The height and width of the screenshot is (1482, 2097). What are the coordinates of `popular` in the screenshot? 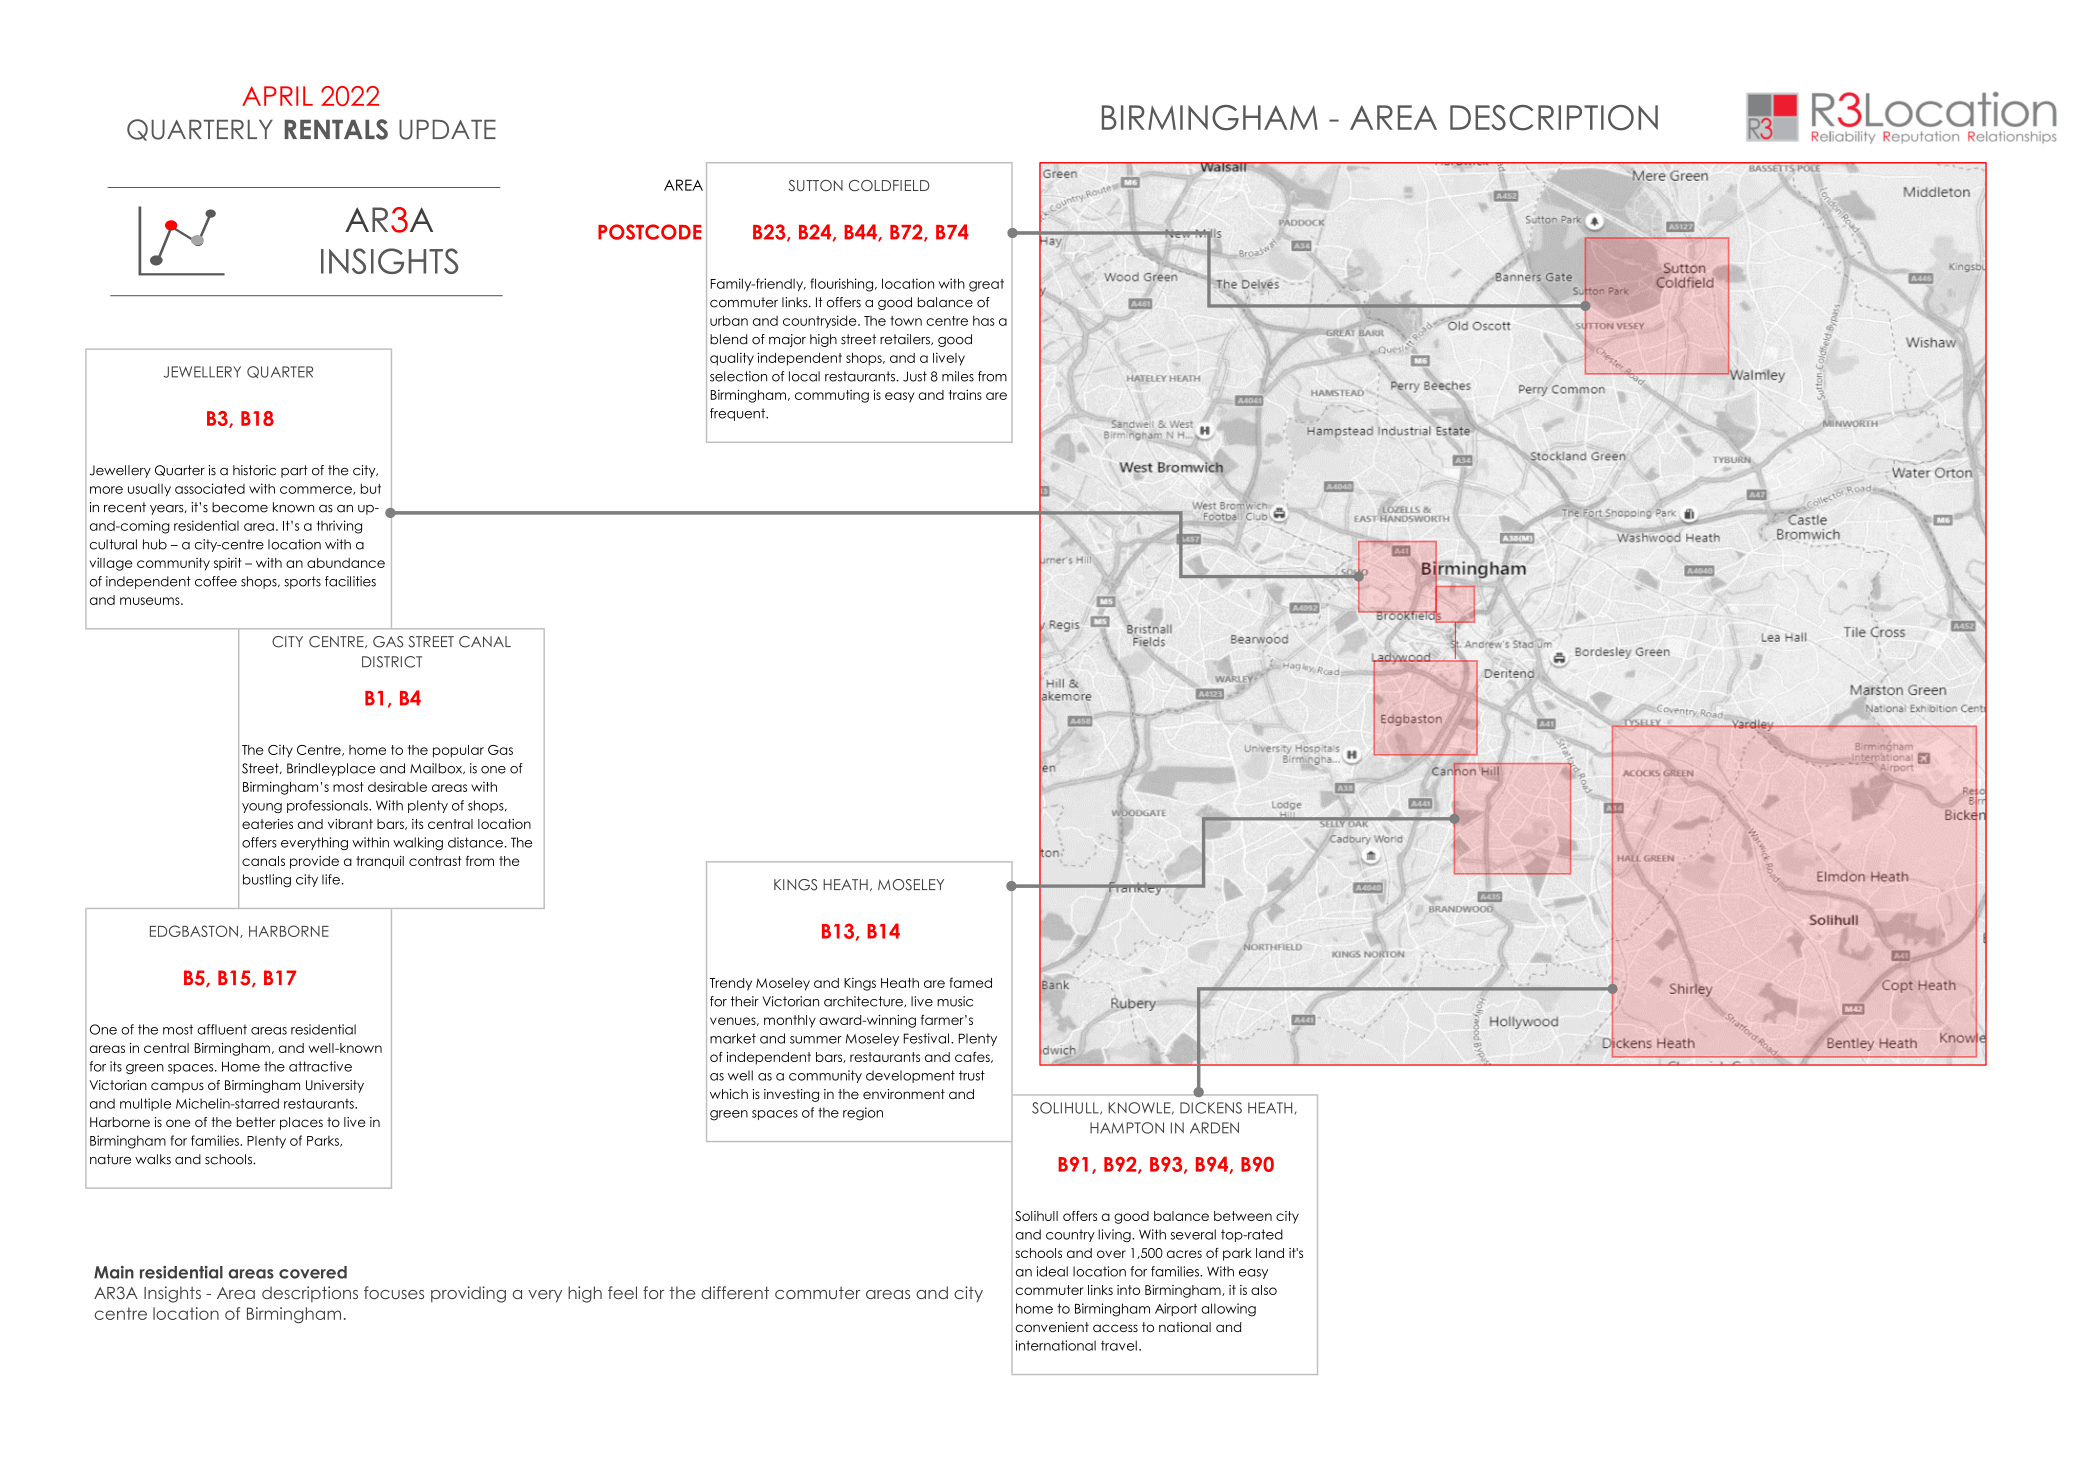 It's located at (458, 751).
